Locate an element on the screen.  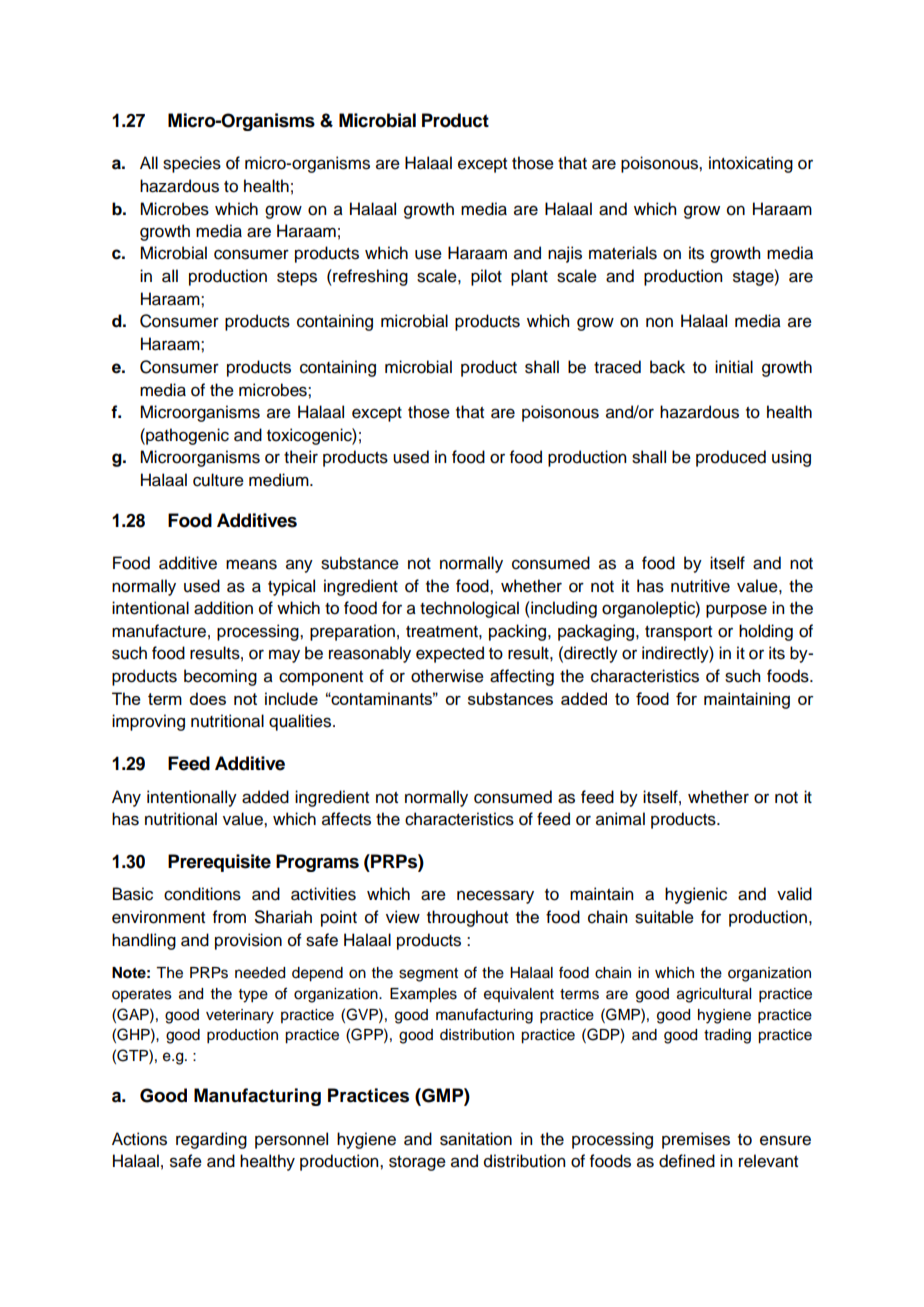
species is located at coordinates (192, 164).
